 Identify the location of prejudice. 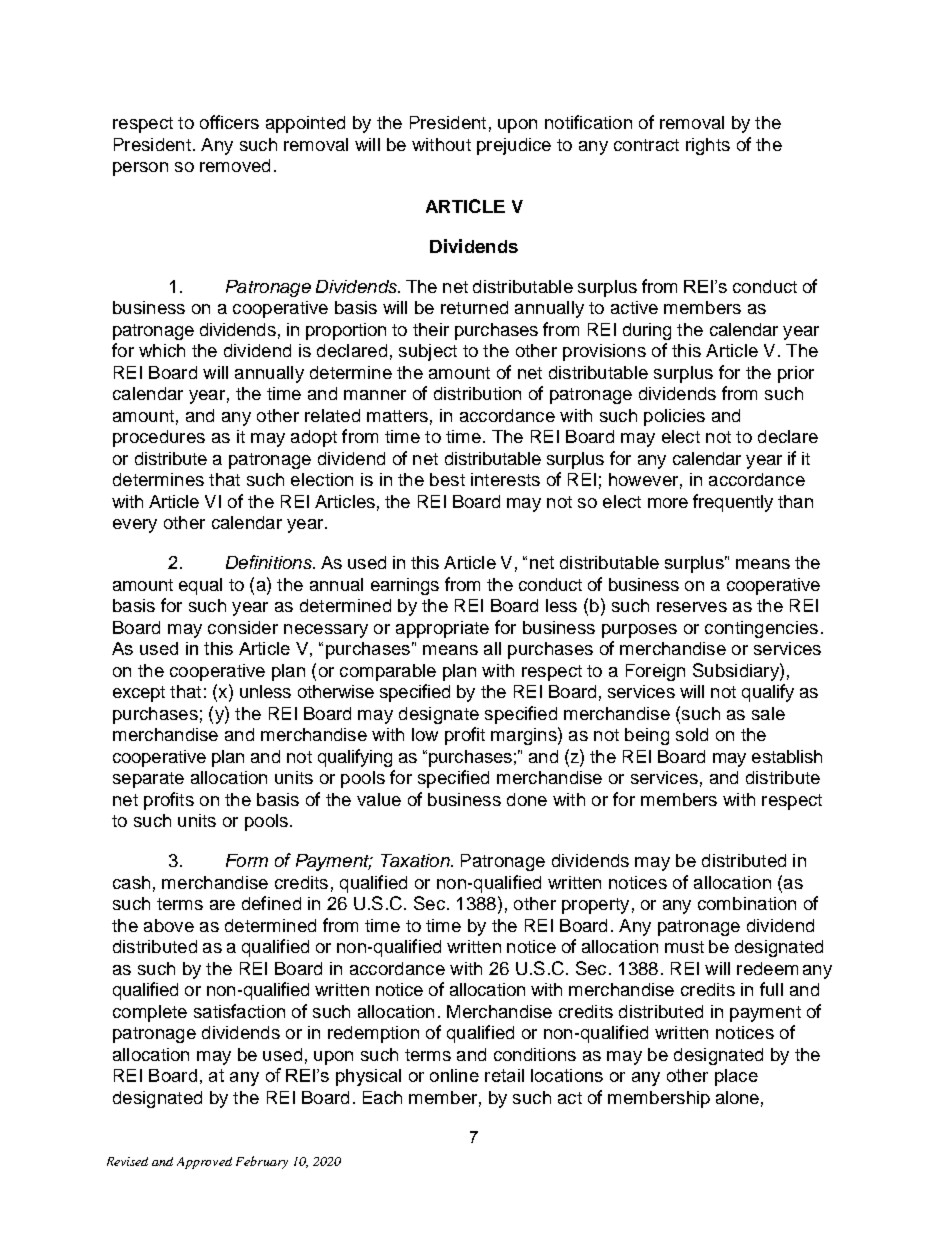
(514, 146).
